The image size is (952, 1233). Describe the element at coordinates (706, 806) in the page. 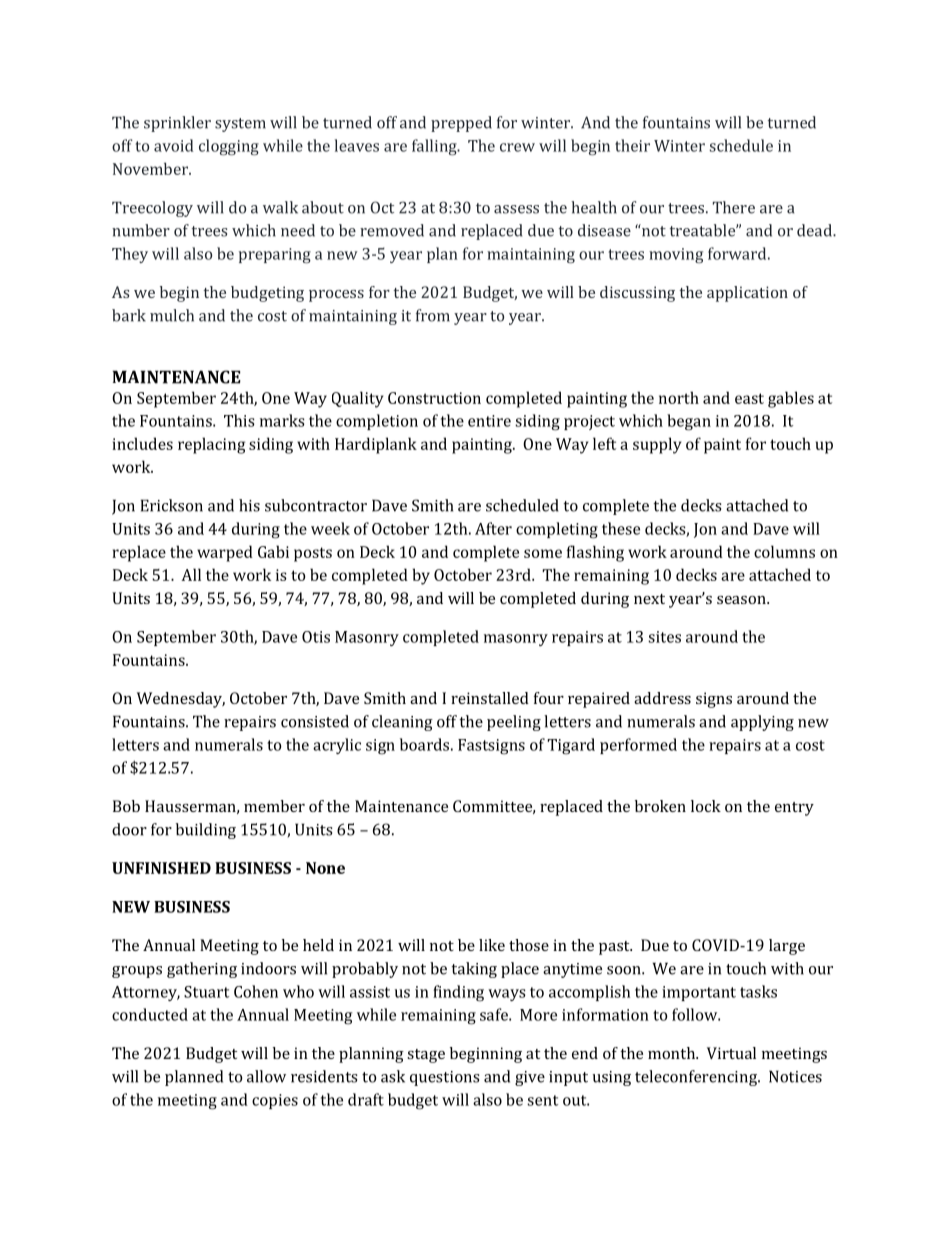

I see `lock` at that location.
